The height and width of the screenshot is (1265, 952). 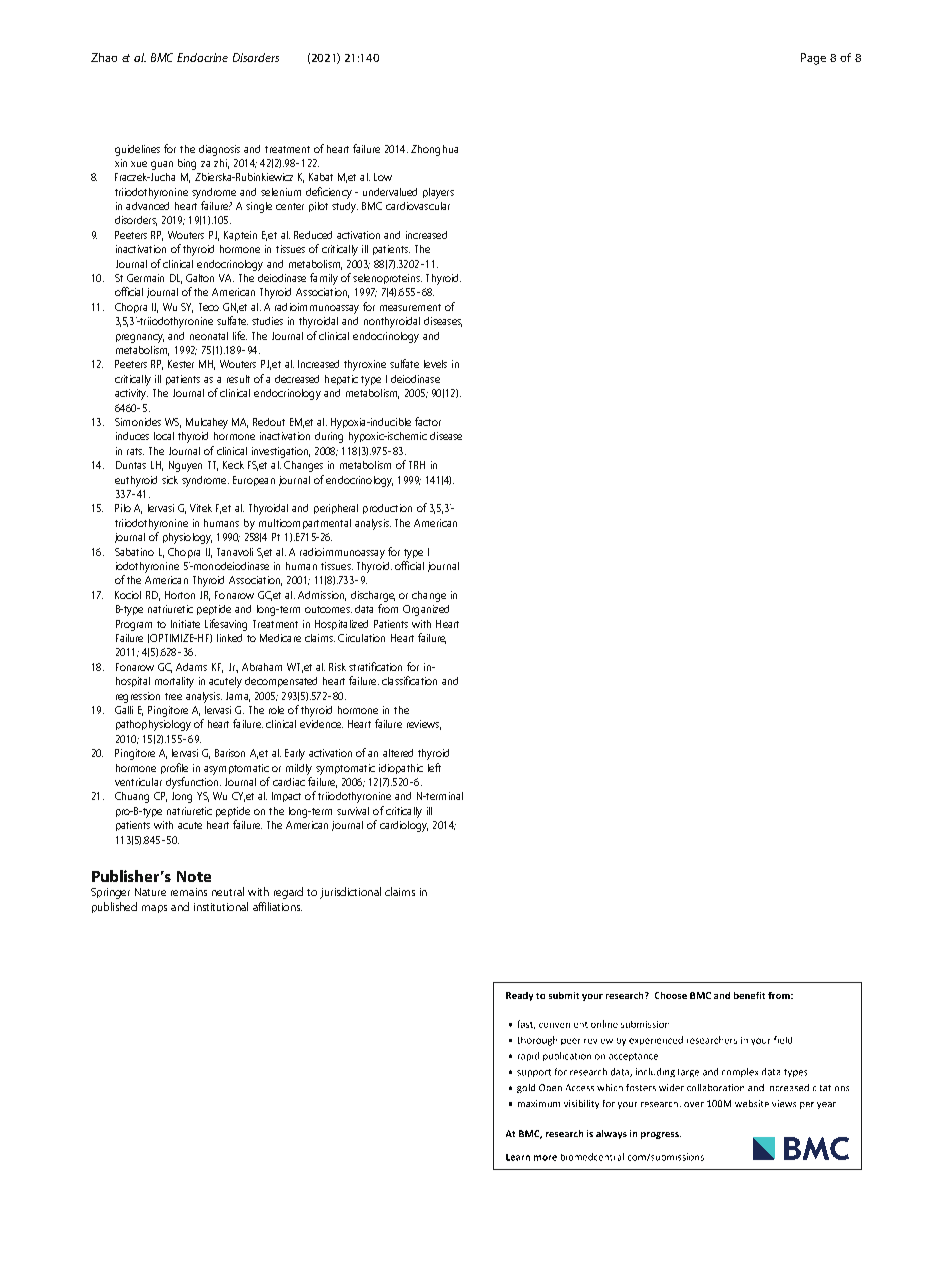 I want to click on Note, so click(x=194, y=876).
